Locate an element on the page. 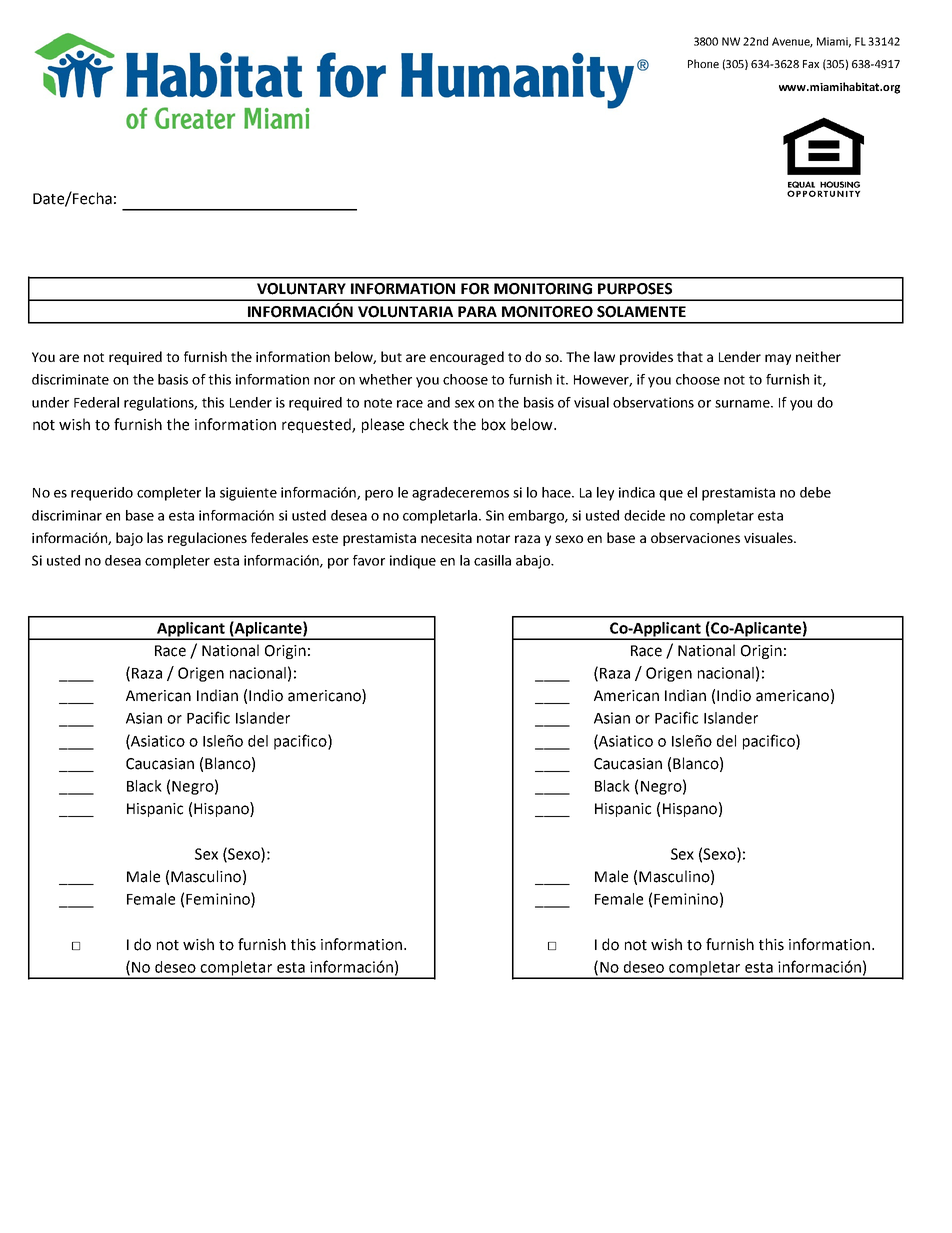  PURPOSES is located at coordinates (635, 289).
